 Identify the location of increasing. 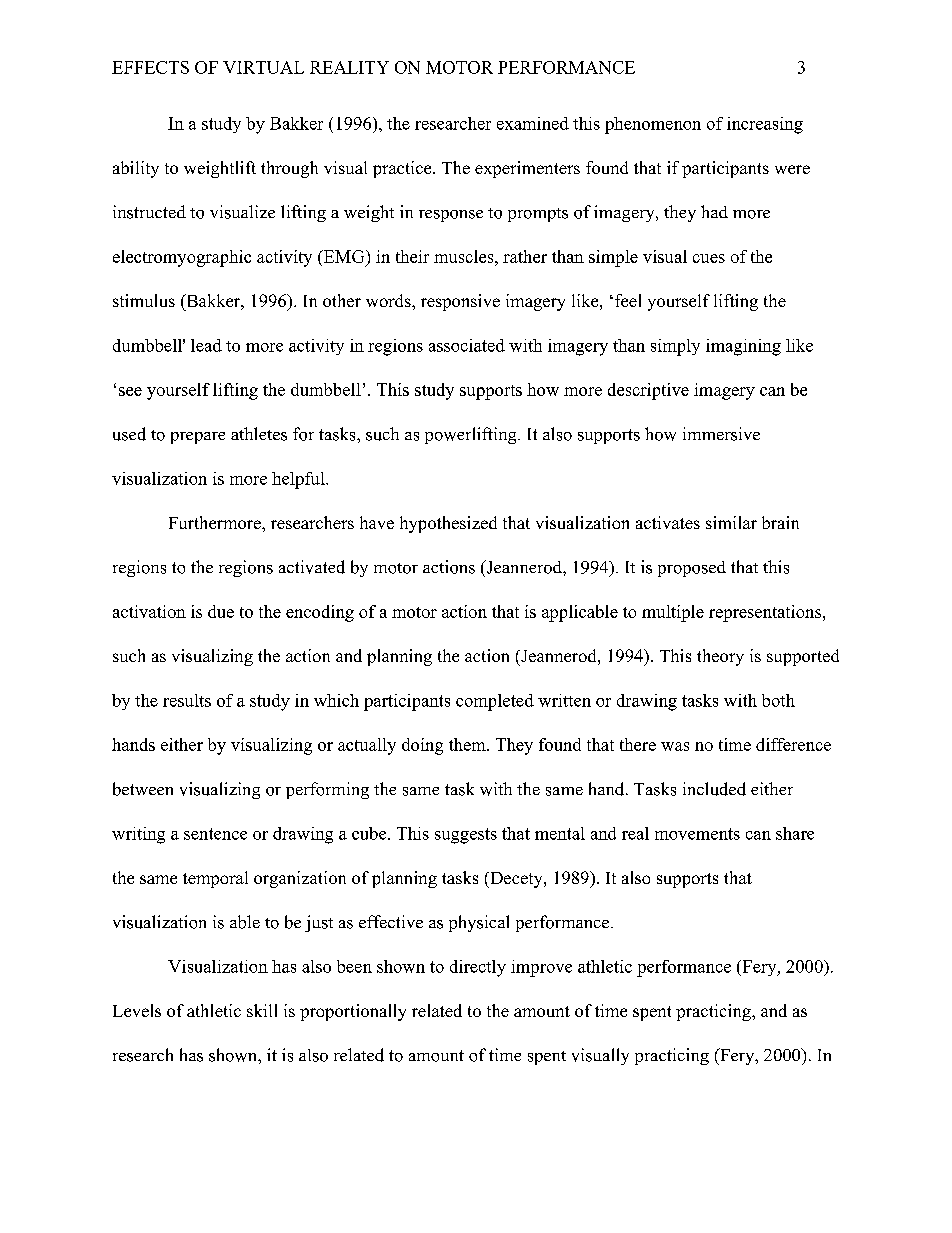
(765, 125).
